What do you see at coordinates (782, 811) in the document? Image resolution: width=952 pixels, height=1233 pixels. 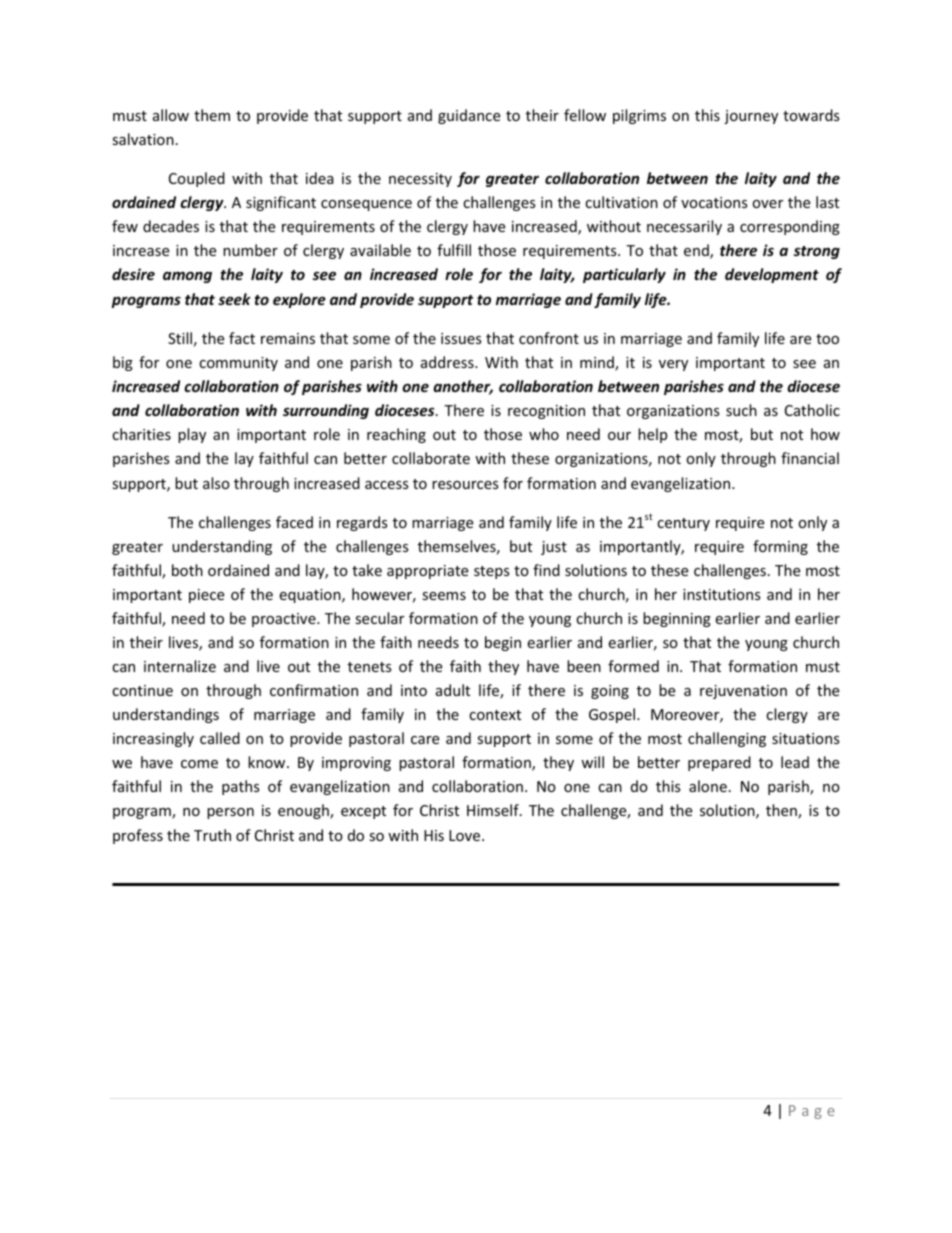 I see `then` at bounding box center [782, 811].
